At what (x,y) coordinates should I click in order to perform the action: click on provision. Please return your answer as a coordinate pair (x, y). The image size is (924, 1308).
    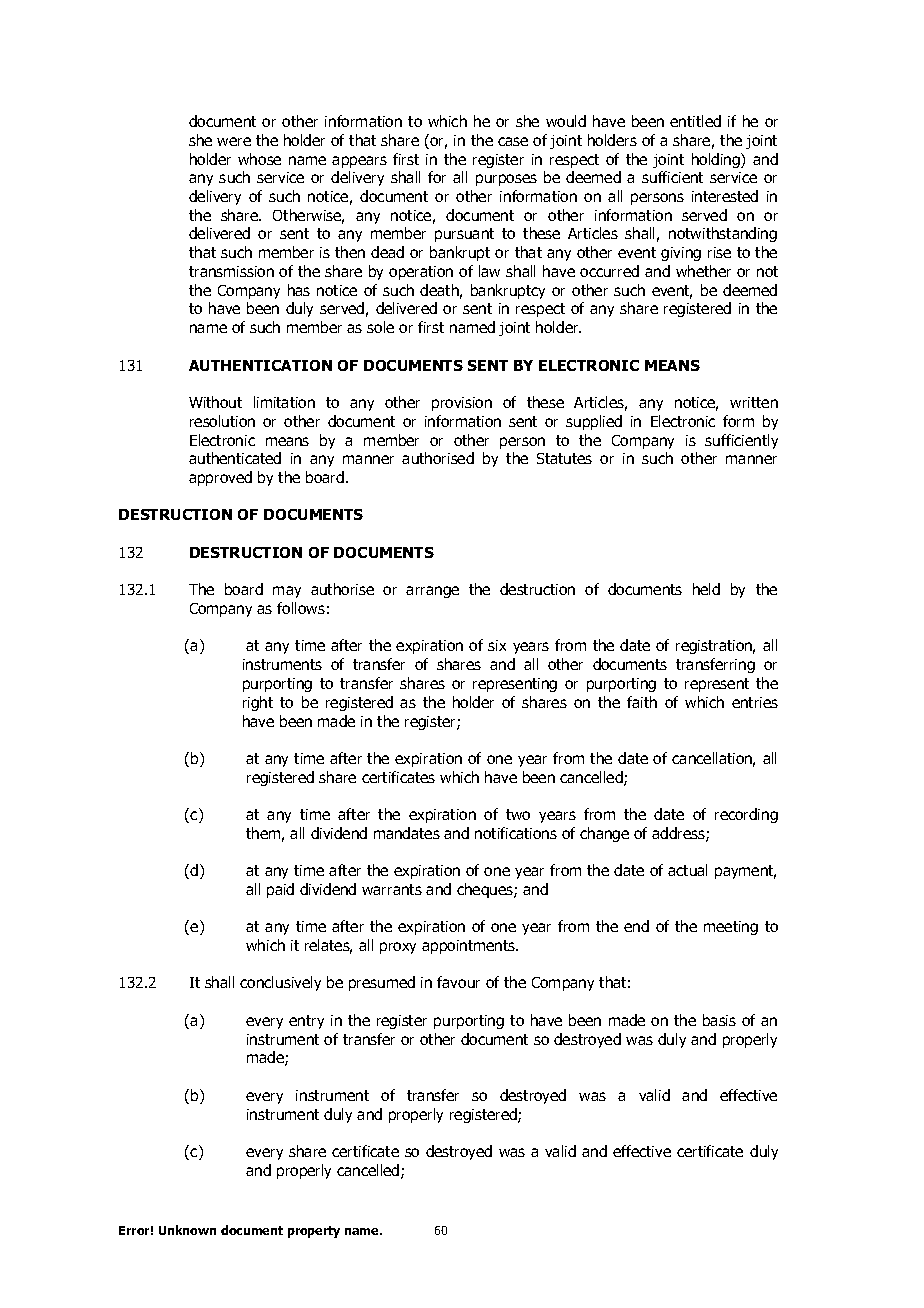
    Looking at the image, I should click on (462, 404).
